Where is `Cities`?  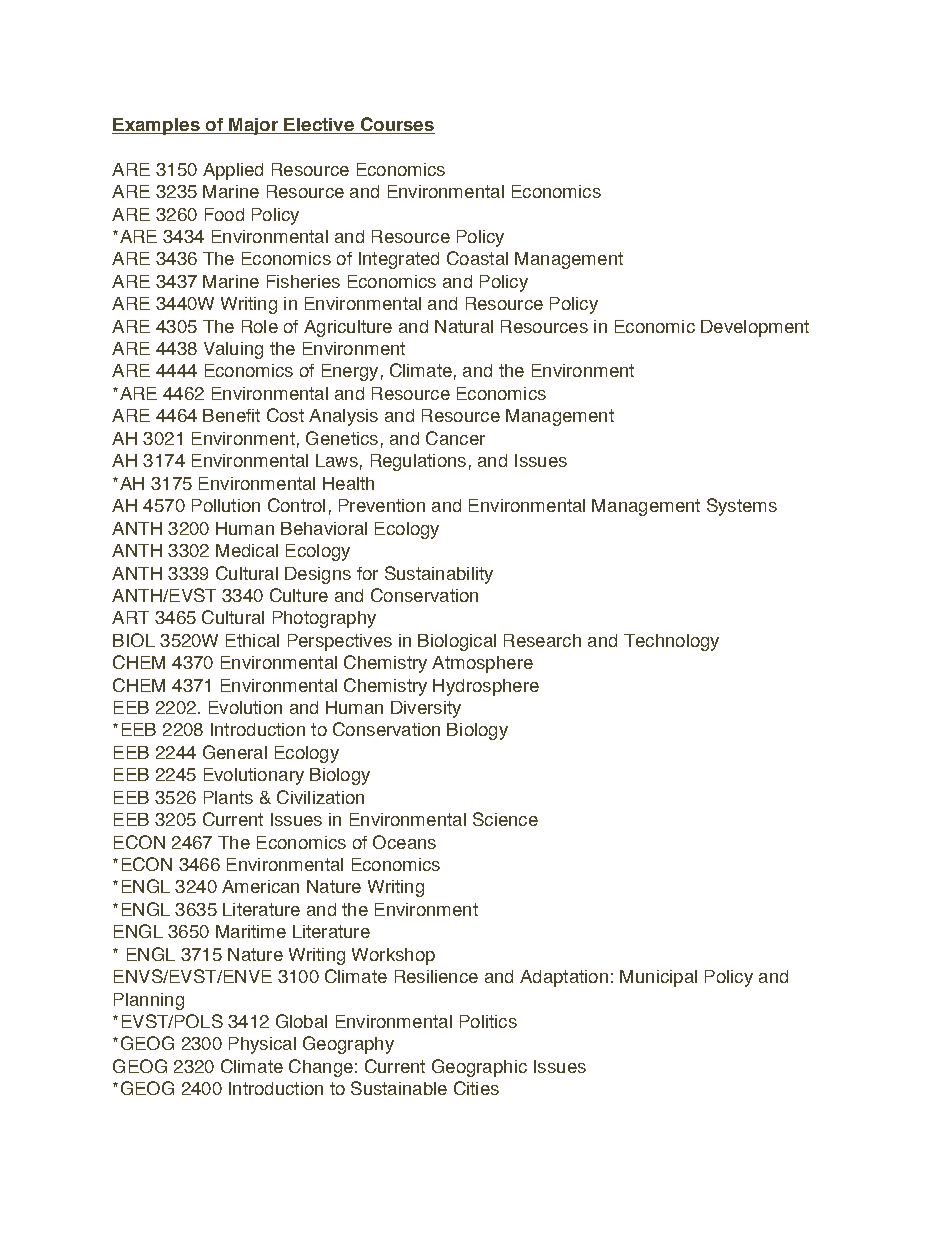
Cities is located at coordinates (476, 1088).
